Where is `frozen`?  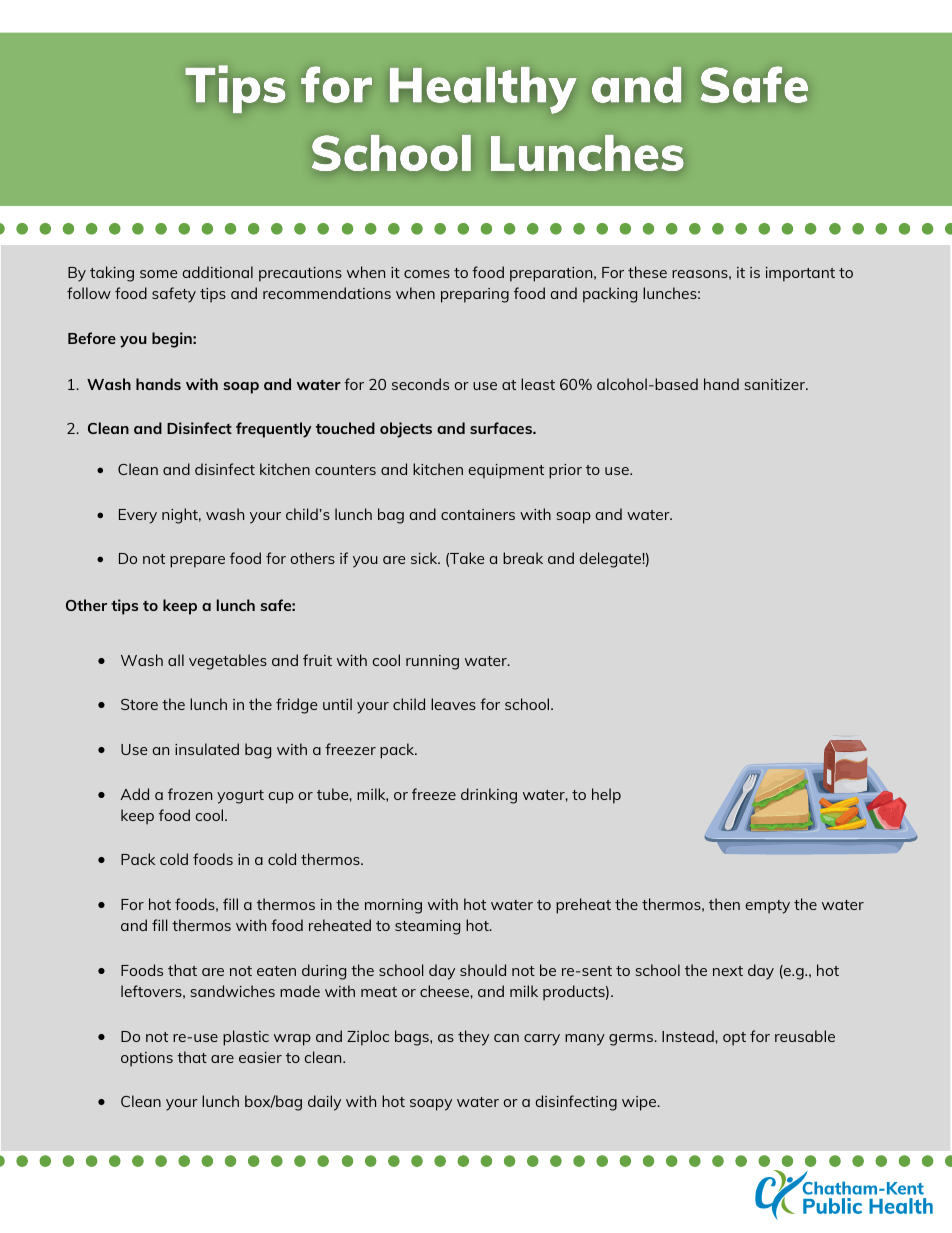 frozen is located at coordinates (190, 794).
